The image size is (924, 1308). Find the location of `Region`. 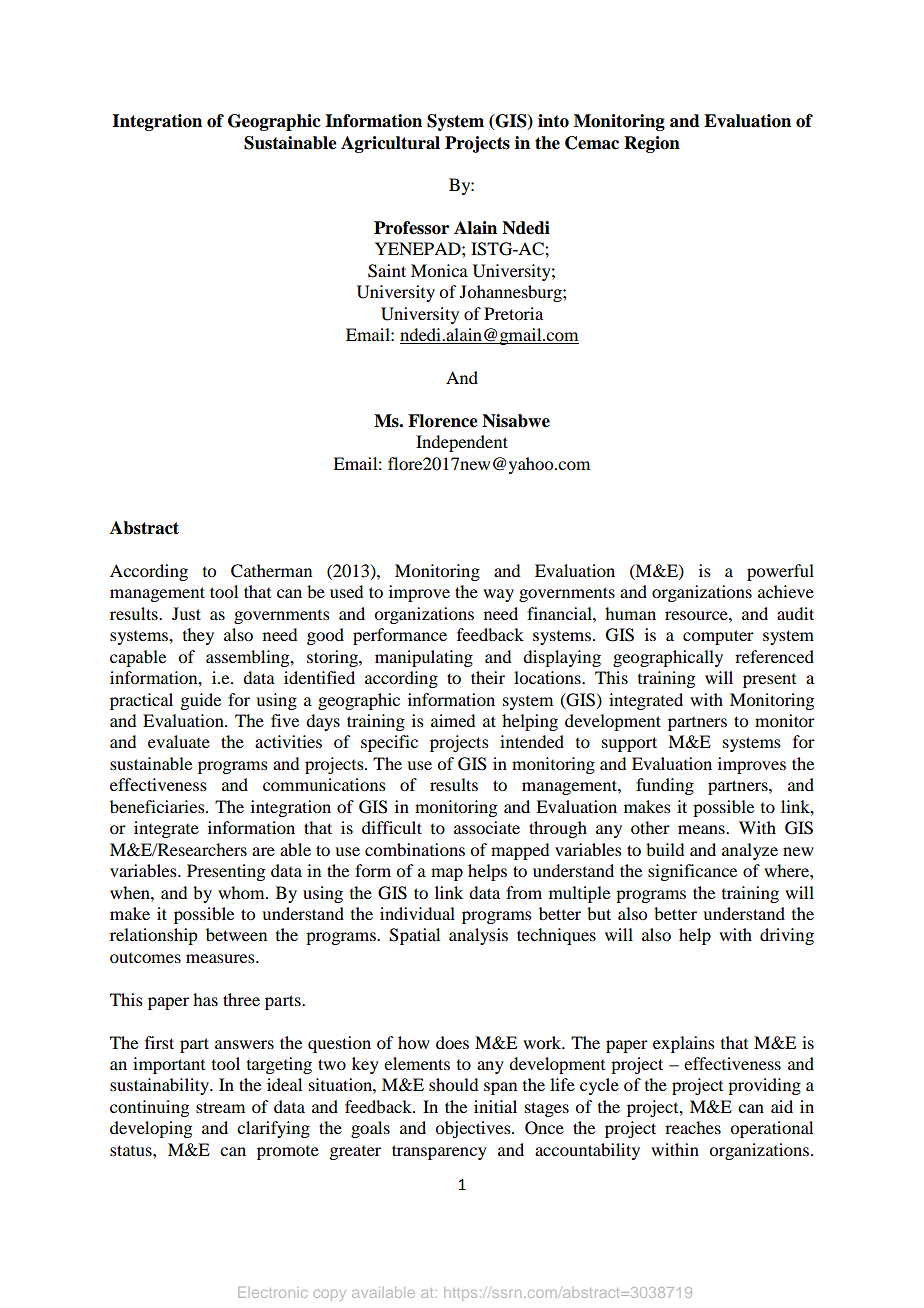

Region is located at coordinates (652, 144).
